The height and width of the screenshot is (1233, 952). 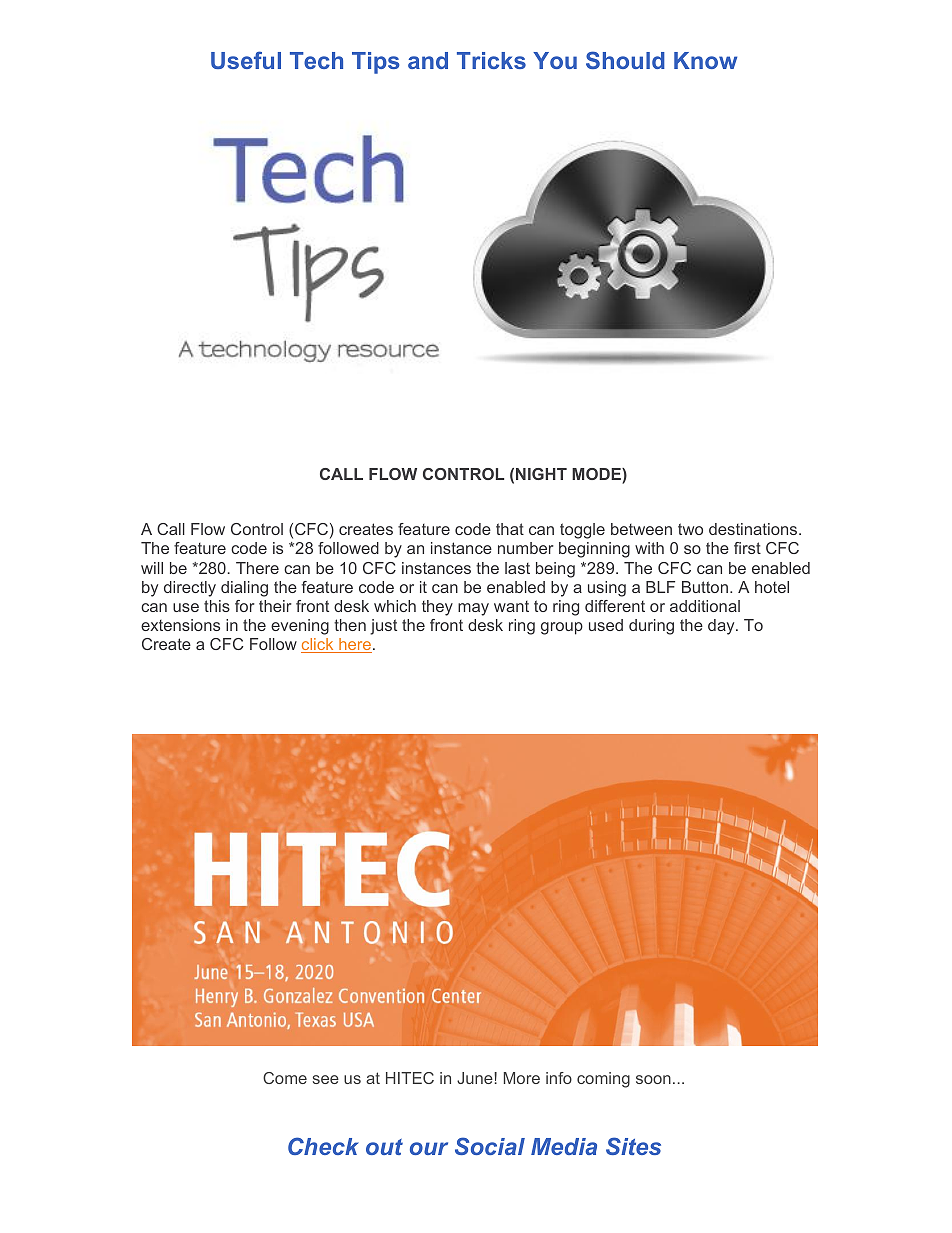 I want to click on Useful, so click(x=246, y=60).
